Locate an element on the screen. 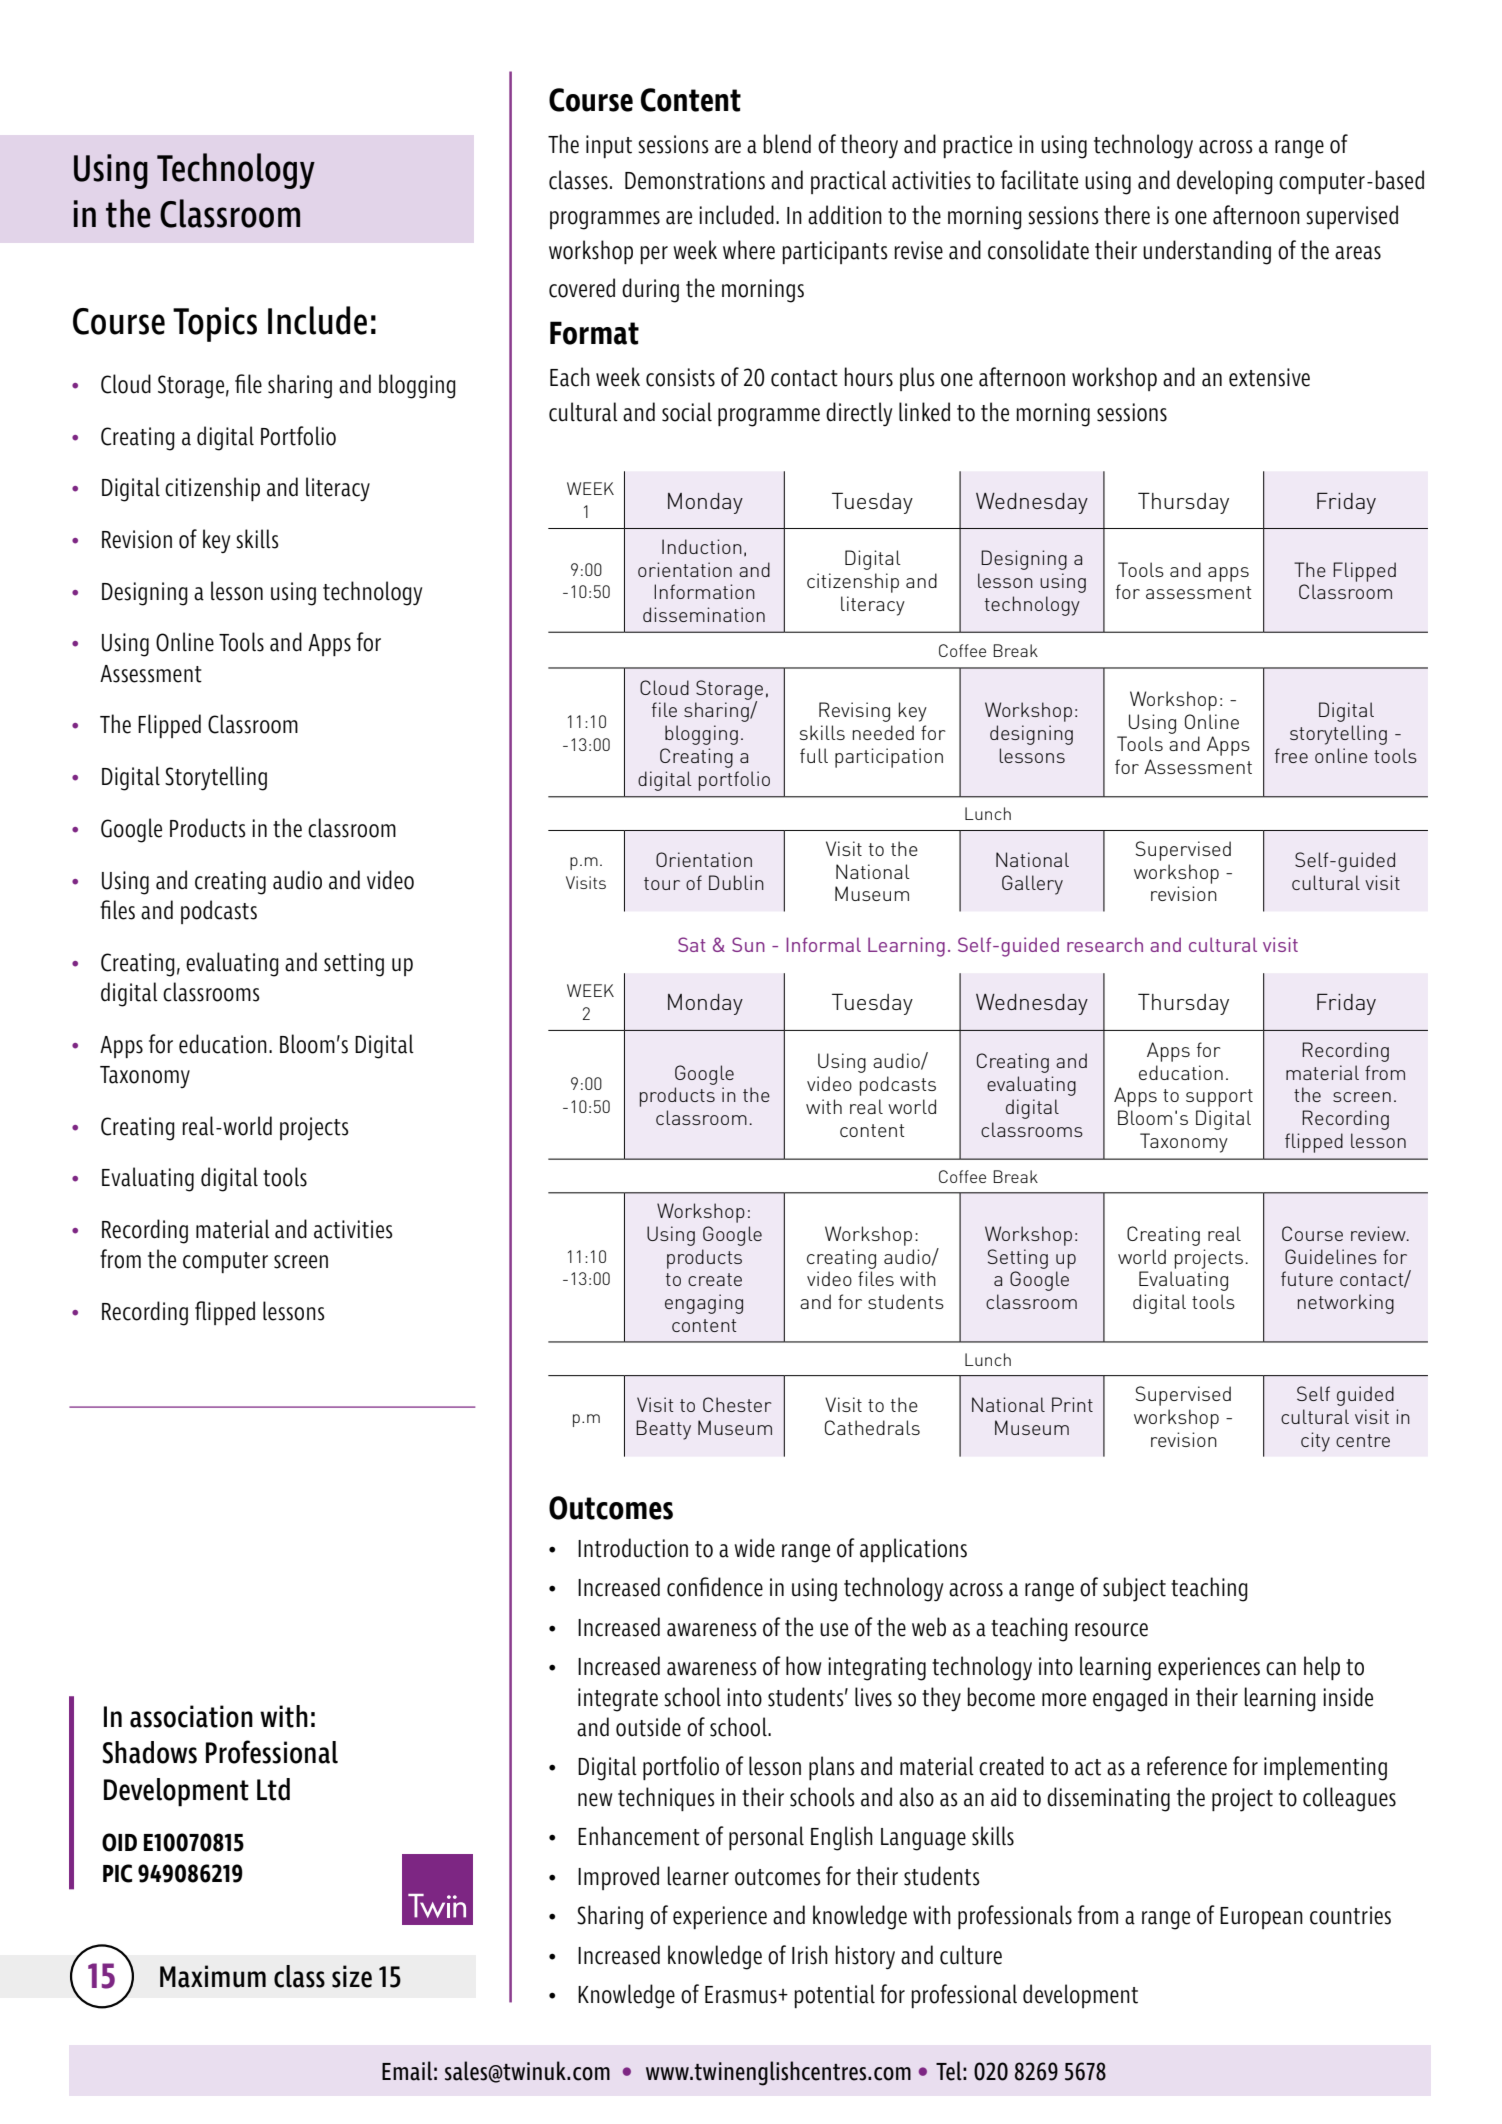 This screenshot has height=2124, width=1502. support is located at coordinates (1219, 1098).
